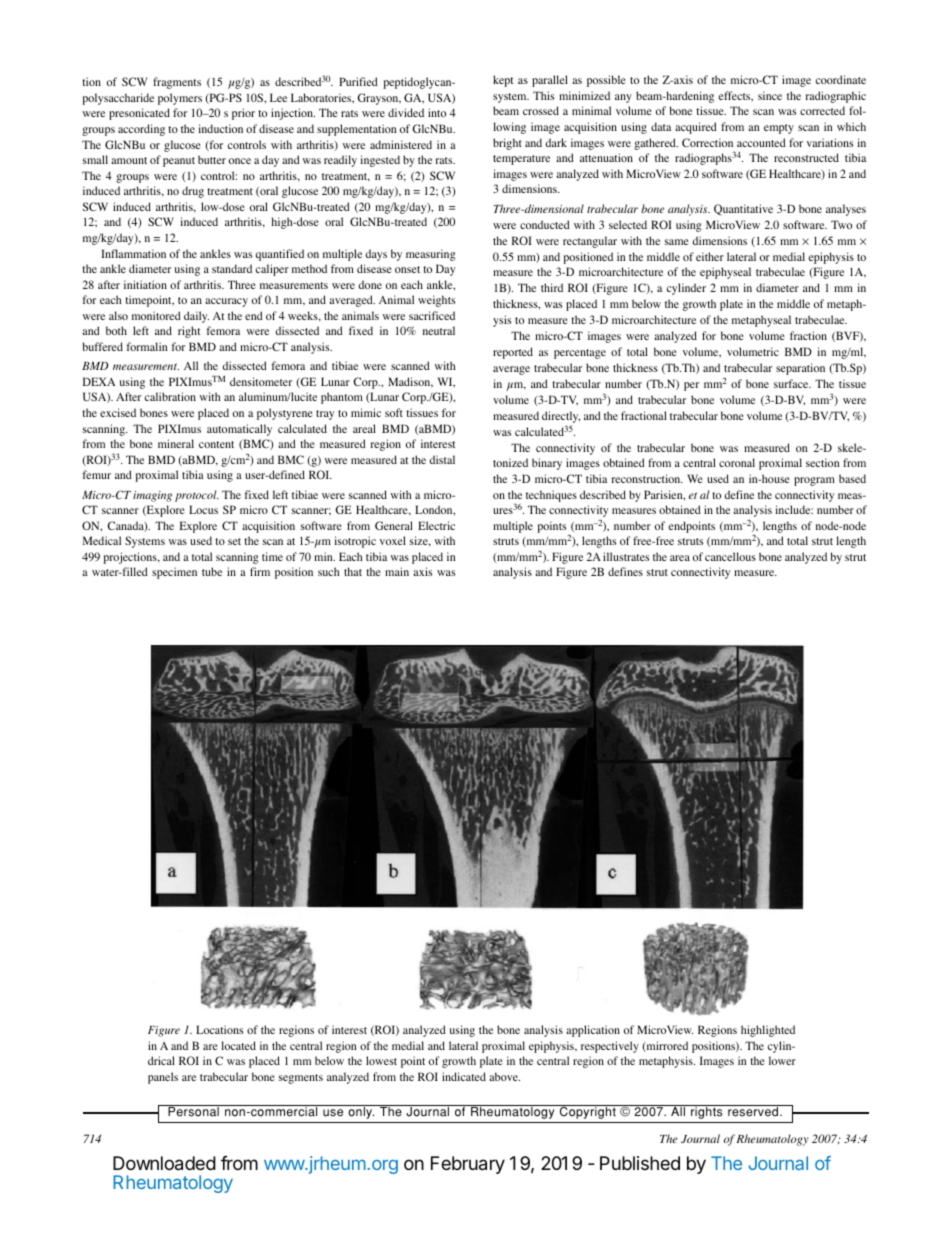 The image size is (952, 1233). What do you see at coordinates (770, 95) in the document?
I see `since` at bounding box center [770, 95].
